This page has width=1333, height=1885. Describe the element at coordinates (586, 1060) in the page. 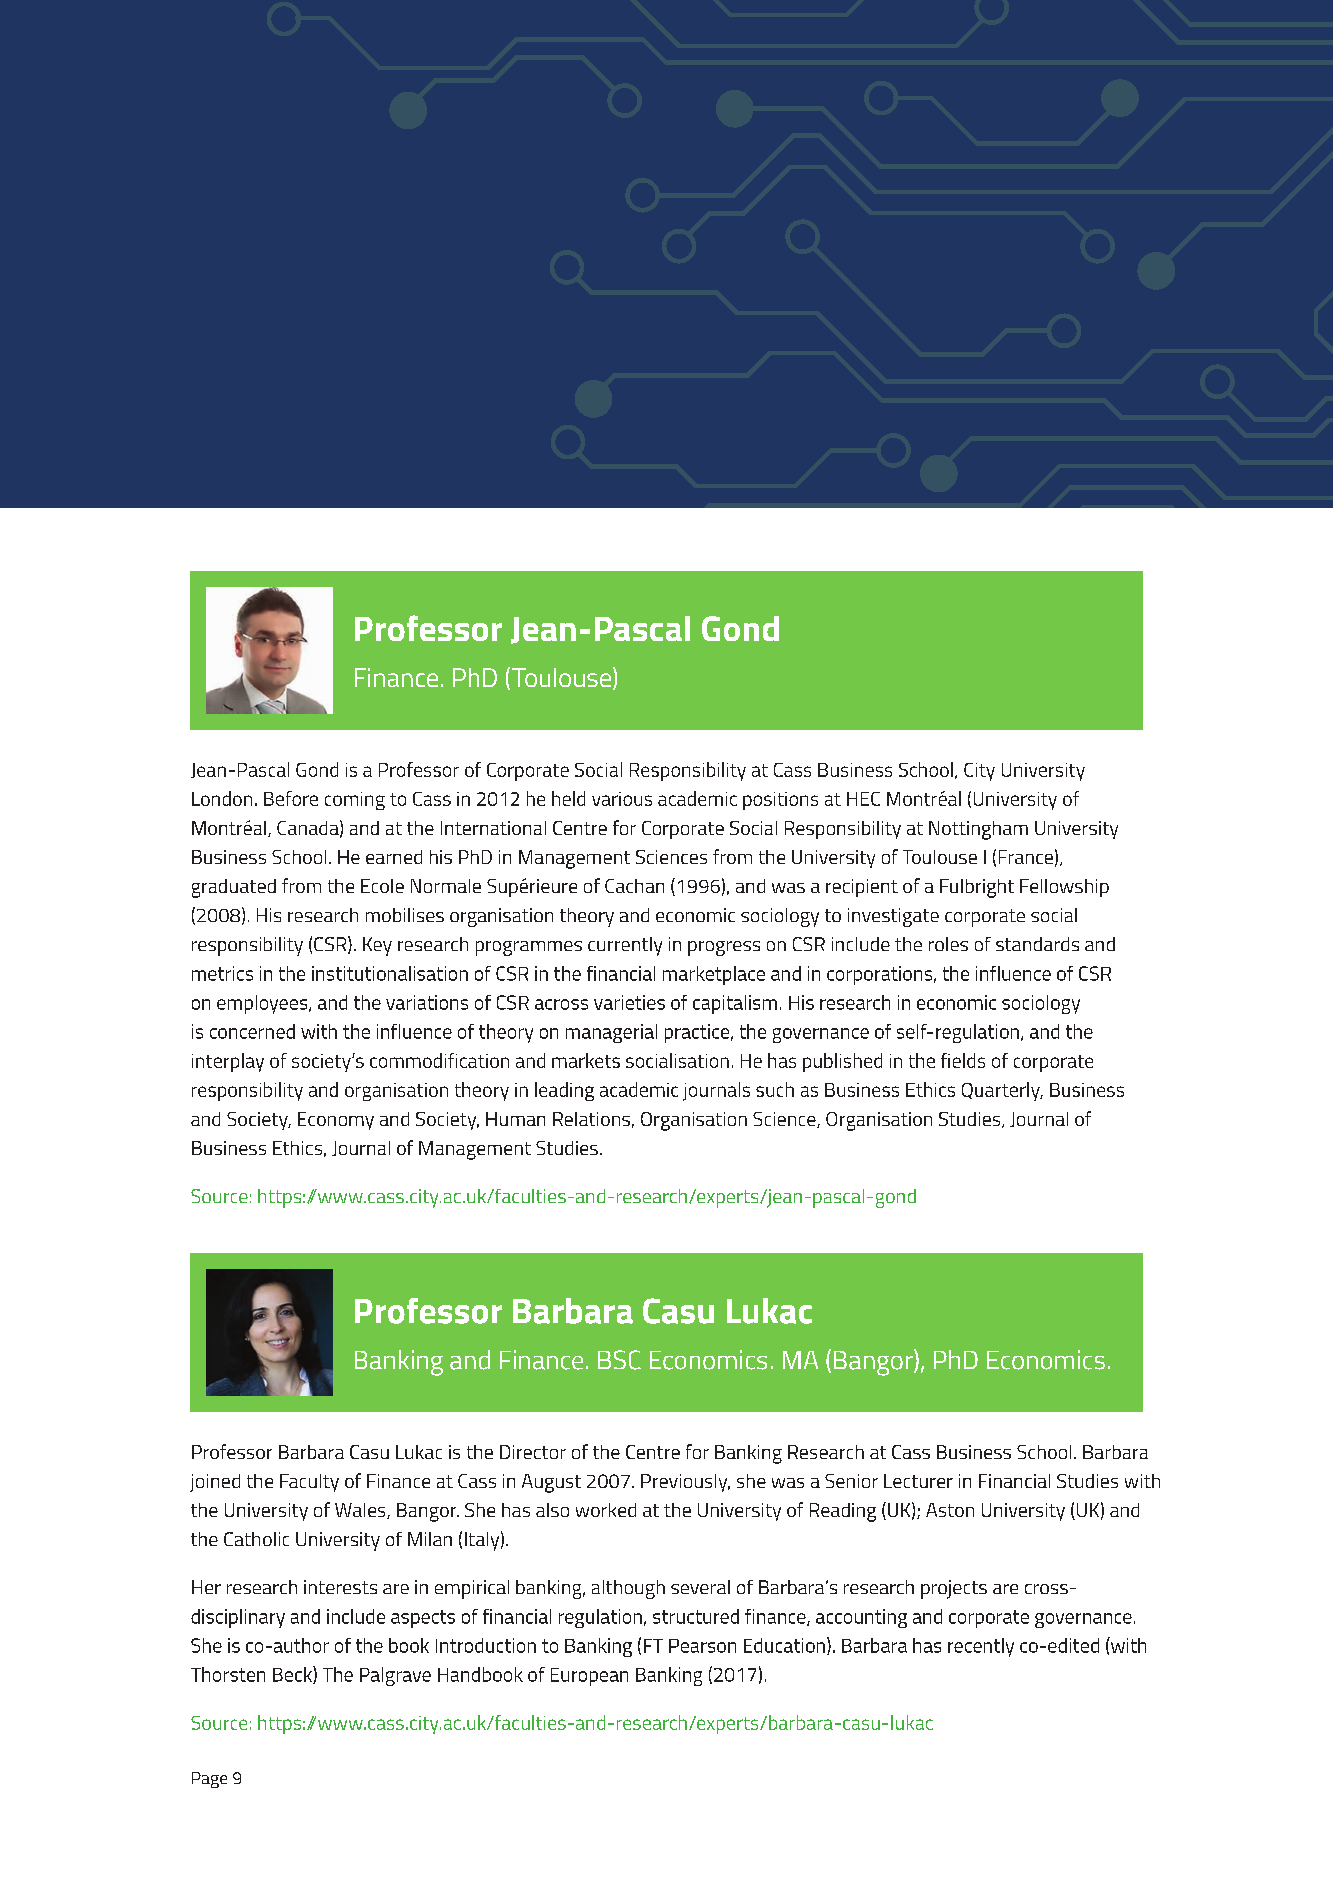

I see `markets` at that location.
